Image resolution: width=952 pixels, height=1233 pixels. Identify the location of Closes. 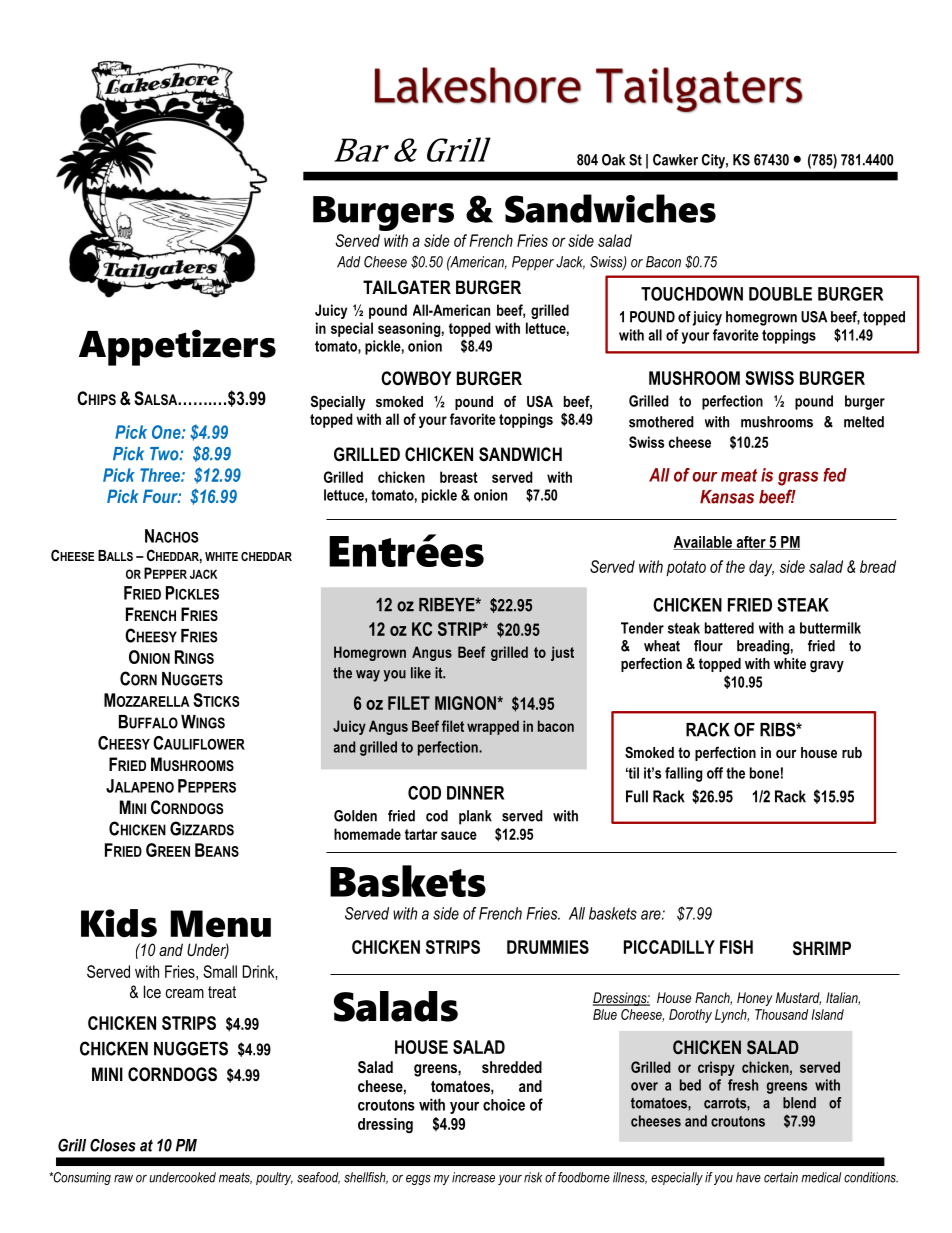
(113, 1145).
